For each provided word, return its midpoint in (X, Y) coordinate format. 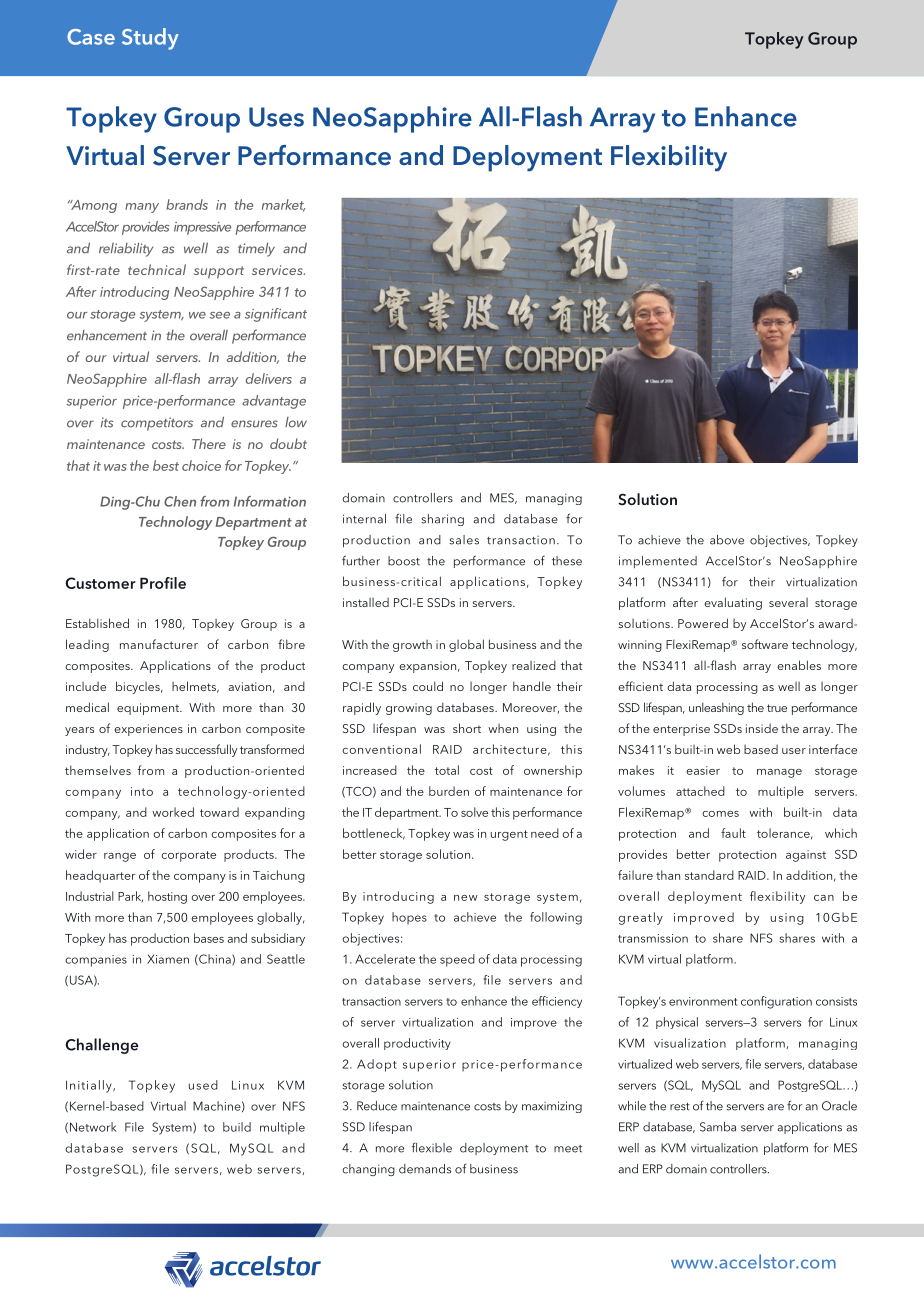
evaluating (733, 603)
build (237, 1127)
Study (150, 39)
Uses (276, 117)
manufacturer (159, 644)
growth (412, 646)
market (283, 205)
